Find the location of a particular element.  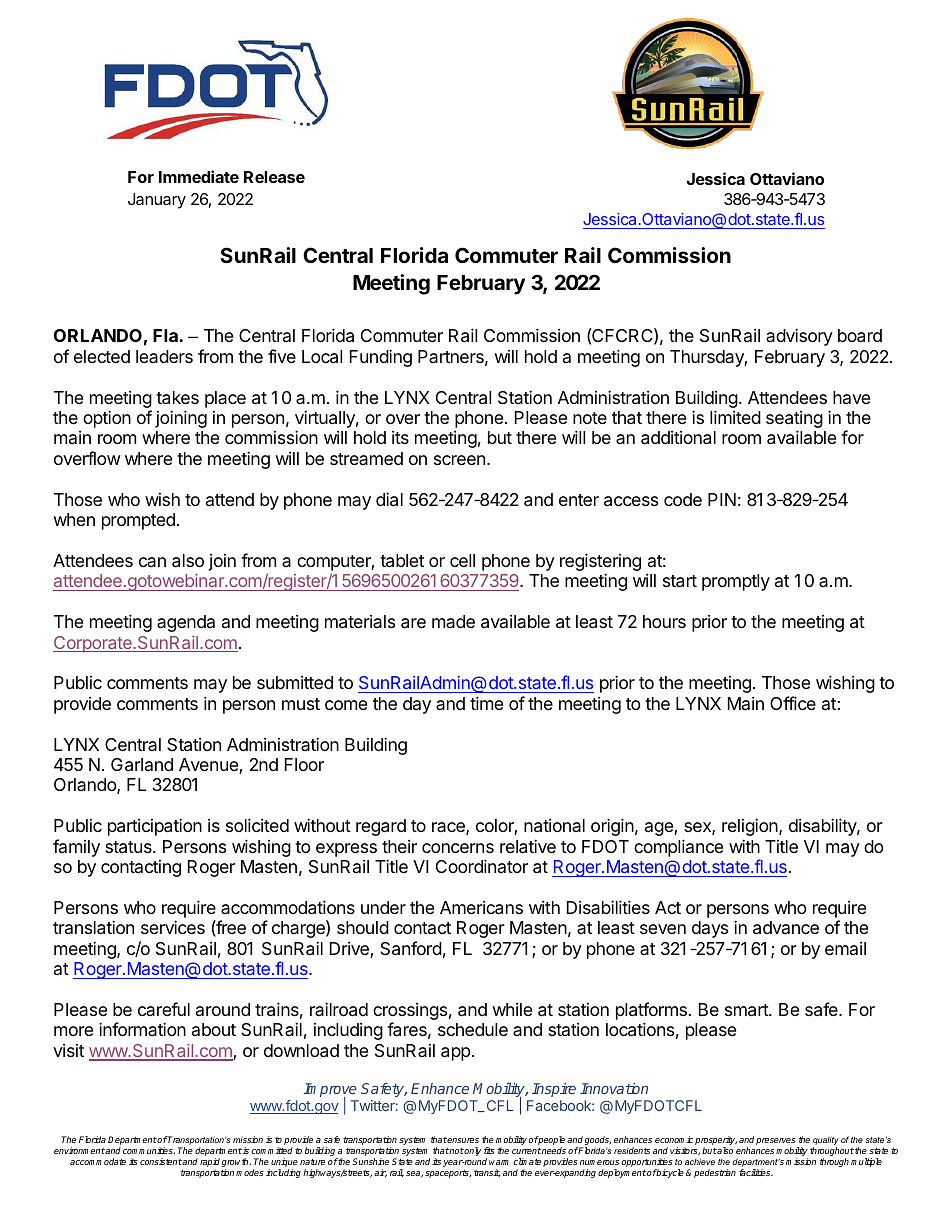

cell is located at coordinates (462, 560).
